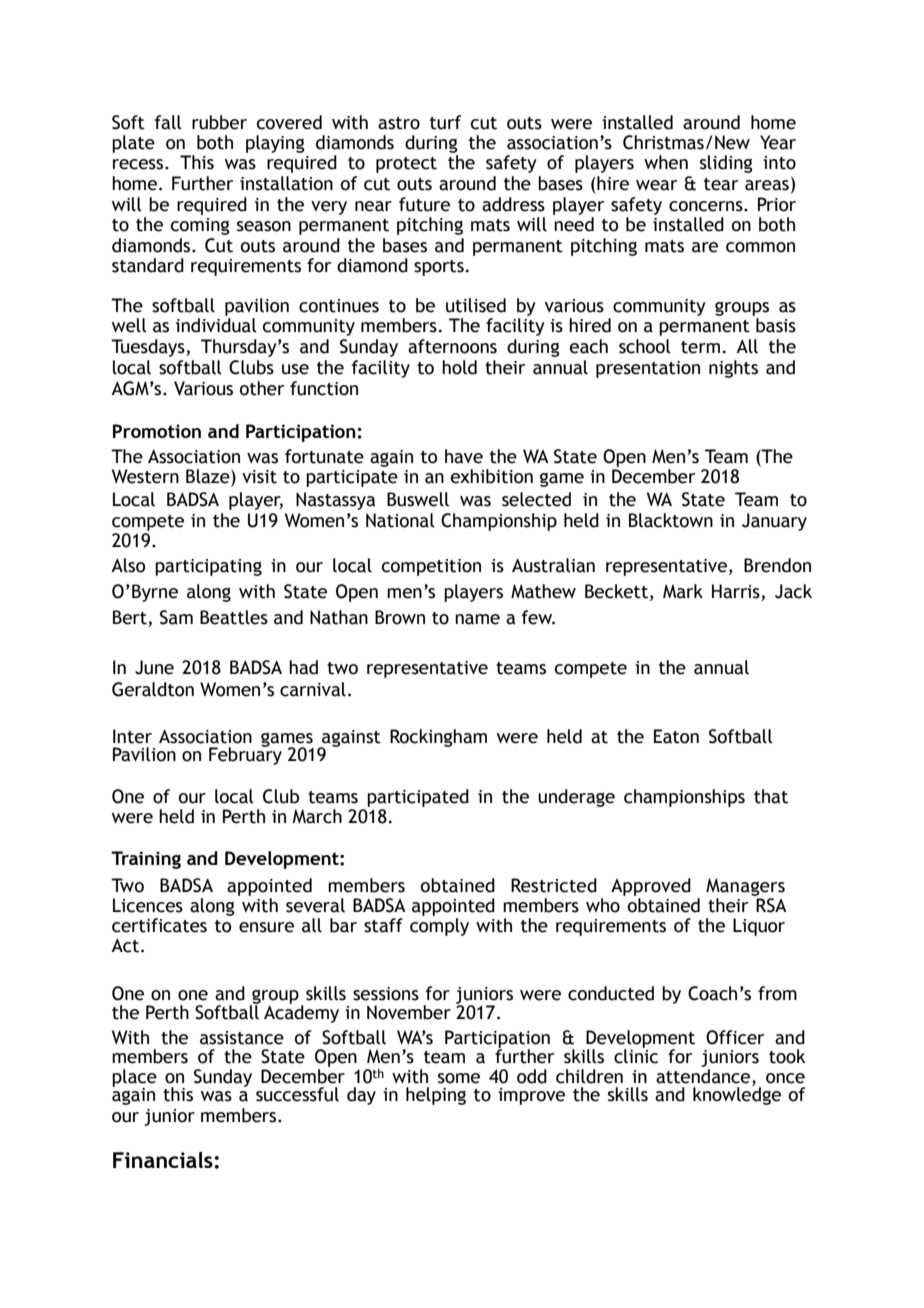  I want to click on Harris, so click(737, 592).
